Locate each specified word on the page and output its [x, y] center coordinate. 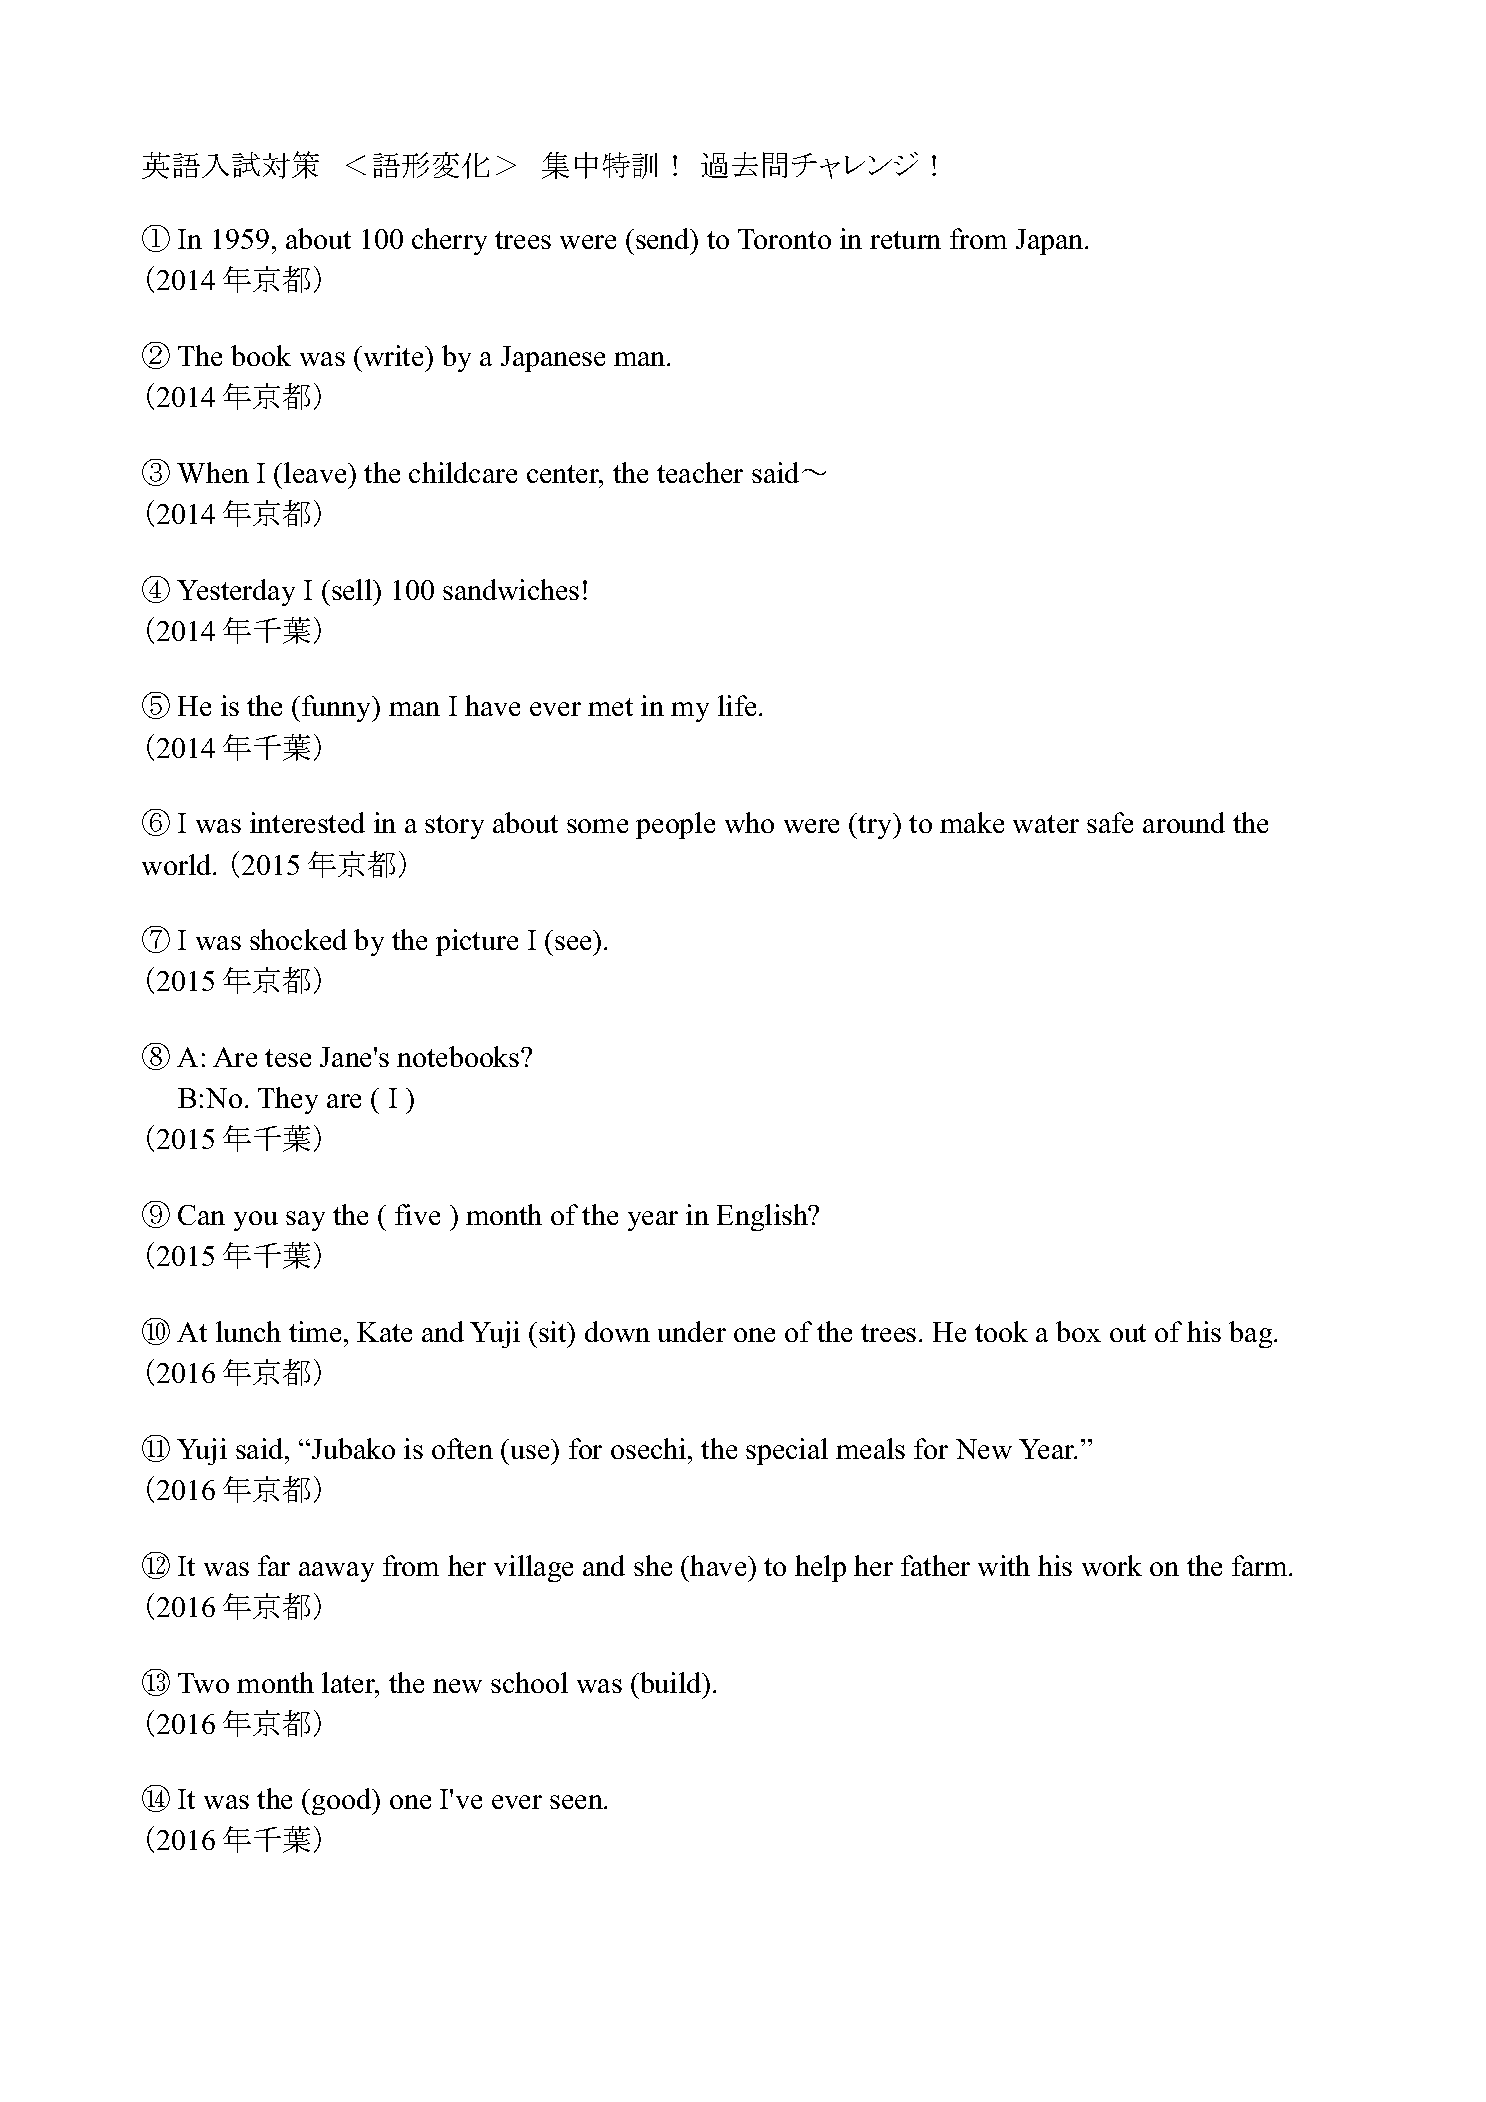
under [692, 1331]
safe [1110, 822]
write [394, 355]
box [1078, 1331]
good [343, 1801]
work [1112, 1565]
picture [477, 942]
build [671, 1682]
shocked [298, 939]
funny [338, 708]
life [737, 705]
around [1184, 822]
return [905, 240]
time [315, 1331]
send [664, 238]
